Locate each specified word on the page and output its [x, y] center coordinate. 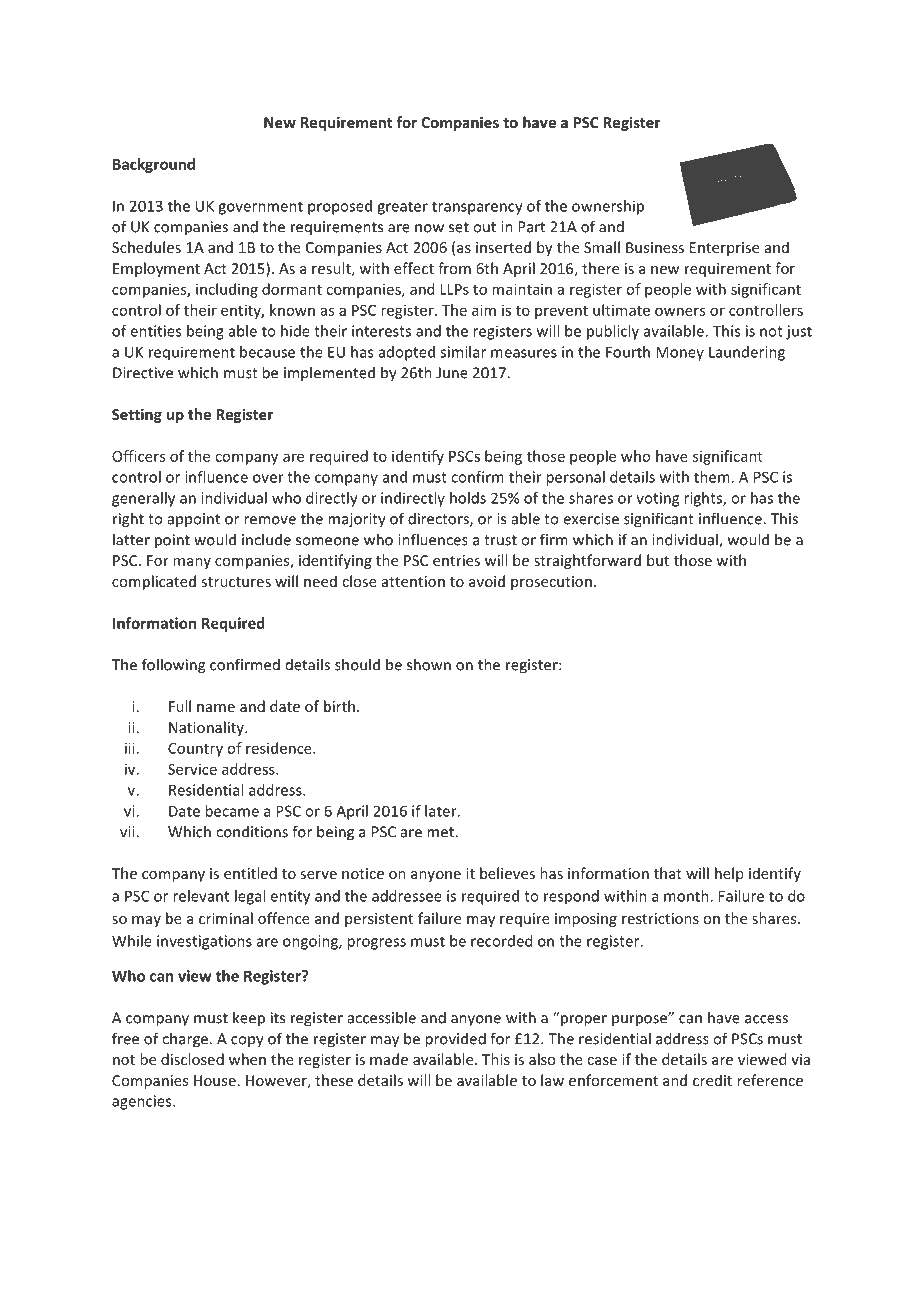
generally [143, 499]
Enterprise [724, 249]
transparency [477, 208]
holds [468, 498]
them [712, 477]
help [729, 874]
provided [455, 1040]
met [441, 832]
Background [154, 165]
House [215, 1080]
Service [192, 769]
